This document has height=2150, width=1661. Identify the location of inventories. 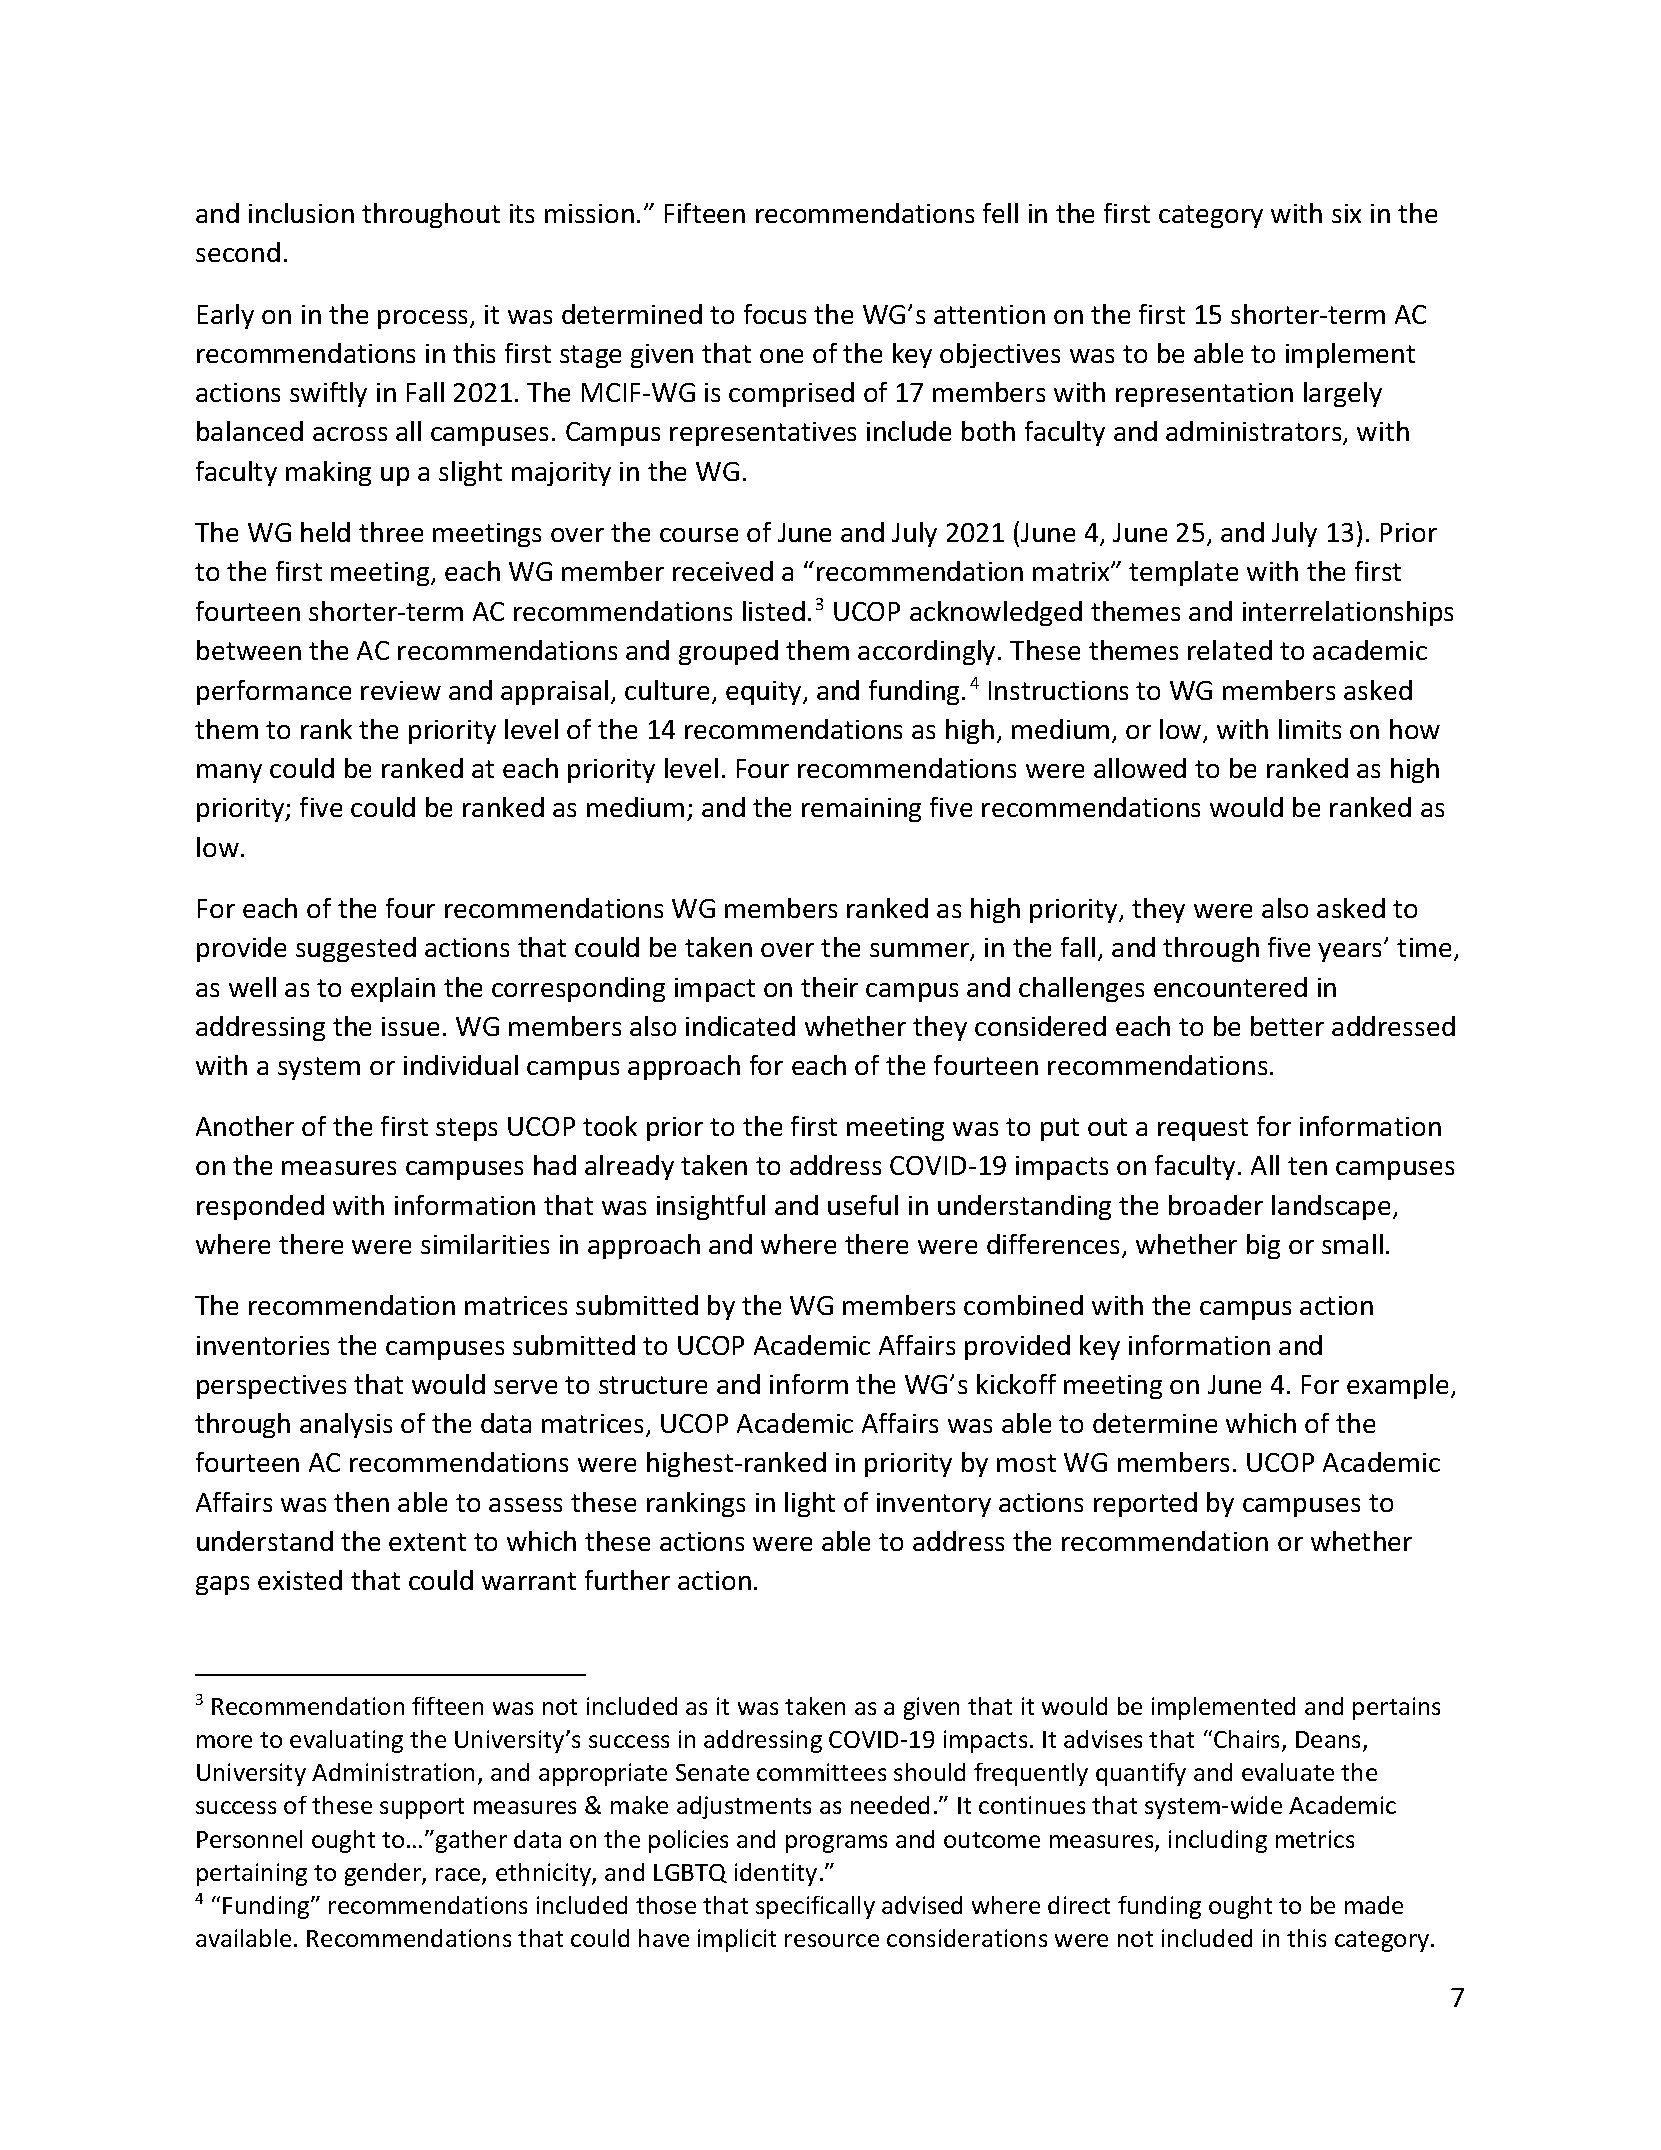
(263, 1345).
